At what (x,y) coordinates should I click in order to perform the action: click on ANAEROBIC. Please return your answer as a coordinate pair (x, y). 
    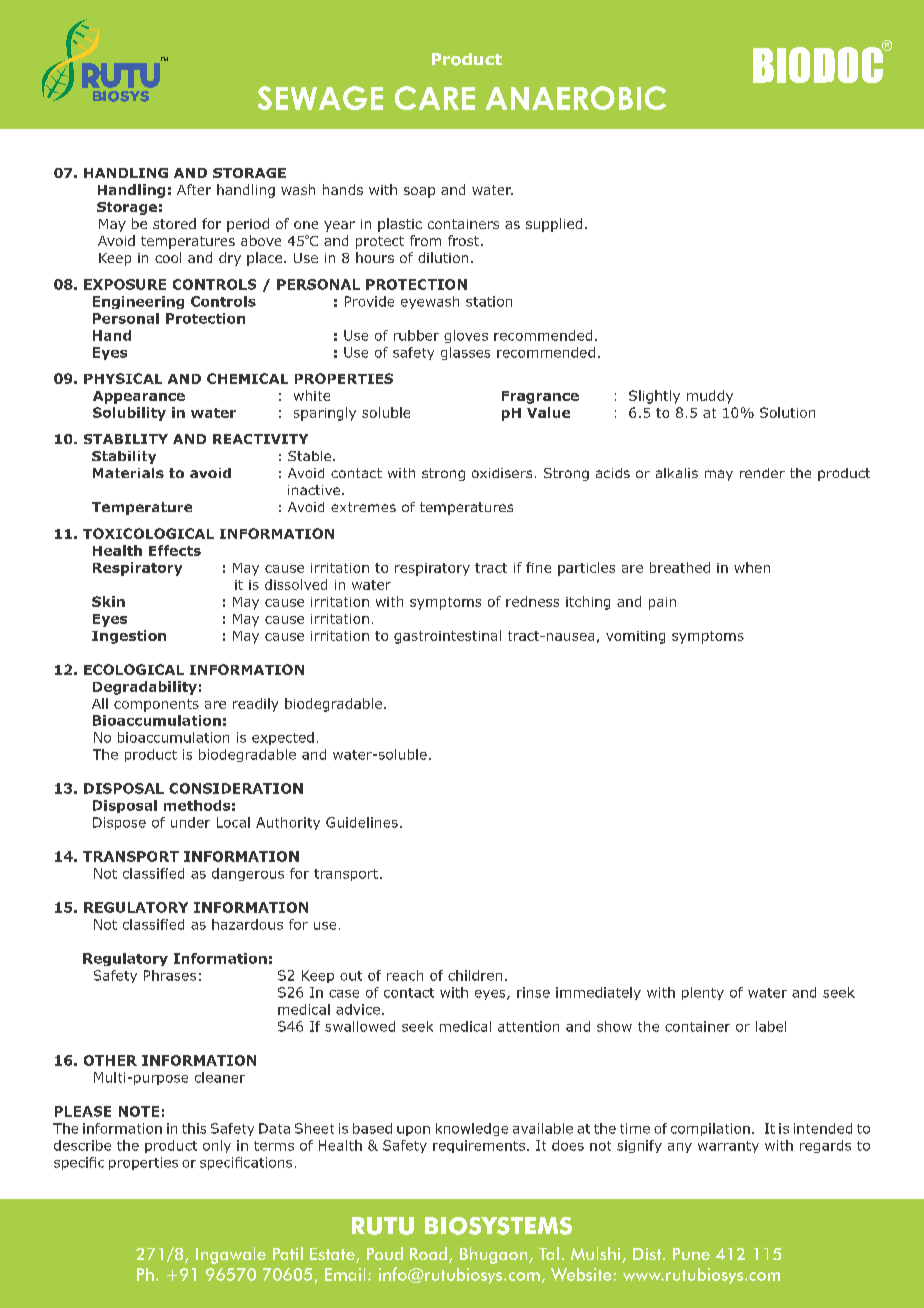
    Looking at the image, I should click on (576, 98).
